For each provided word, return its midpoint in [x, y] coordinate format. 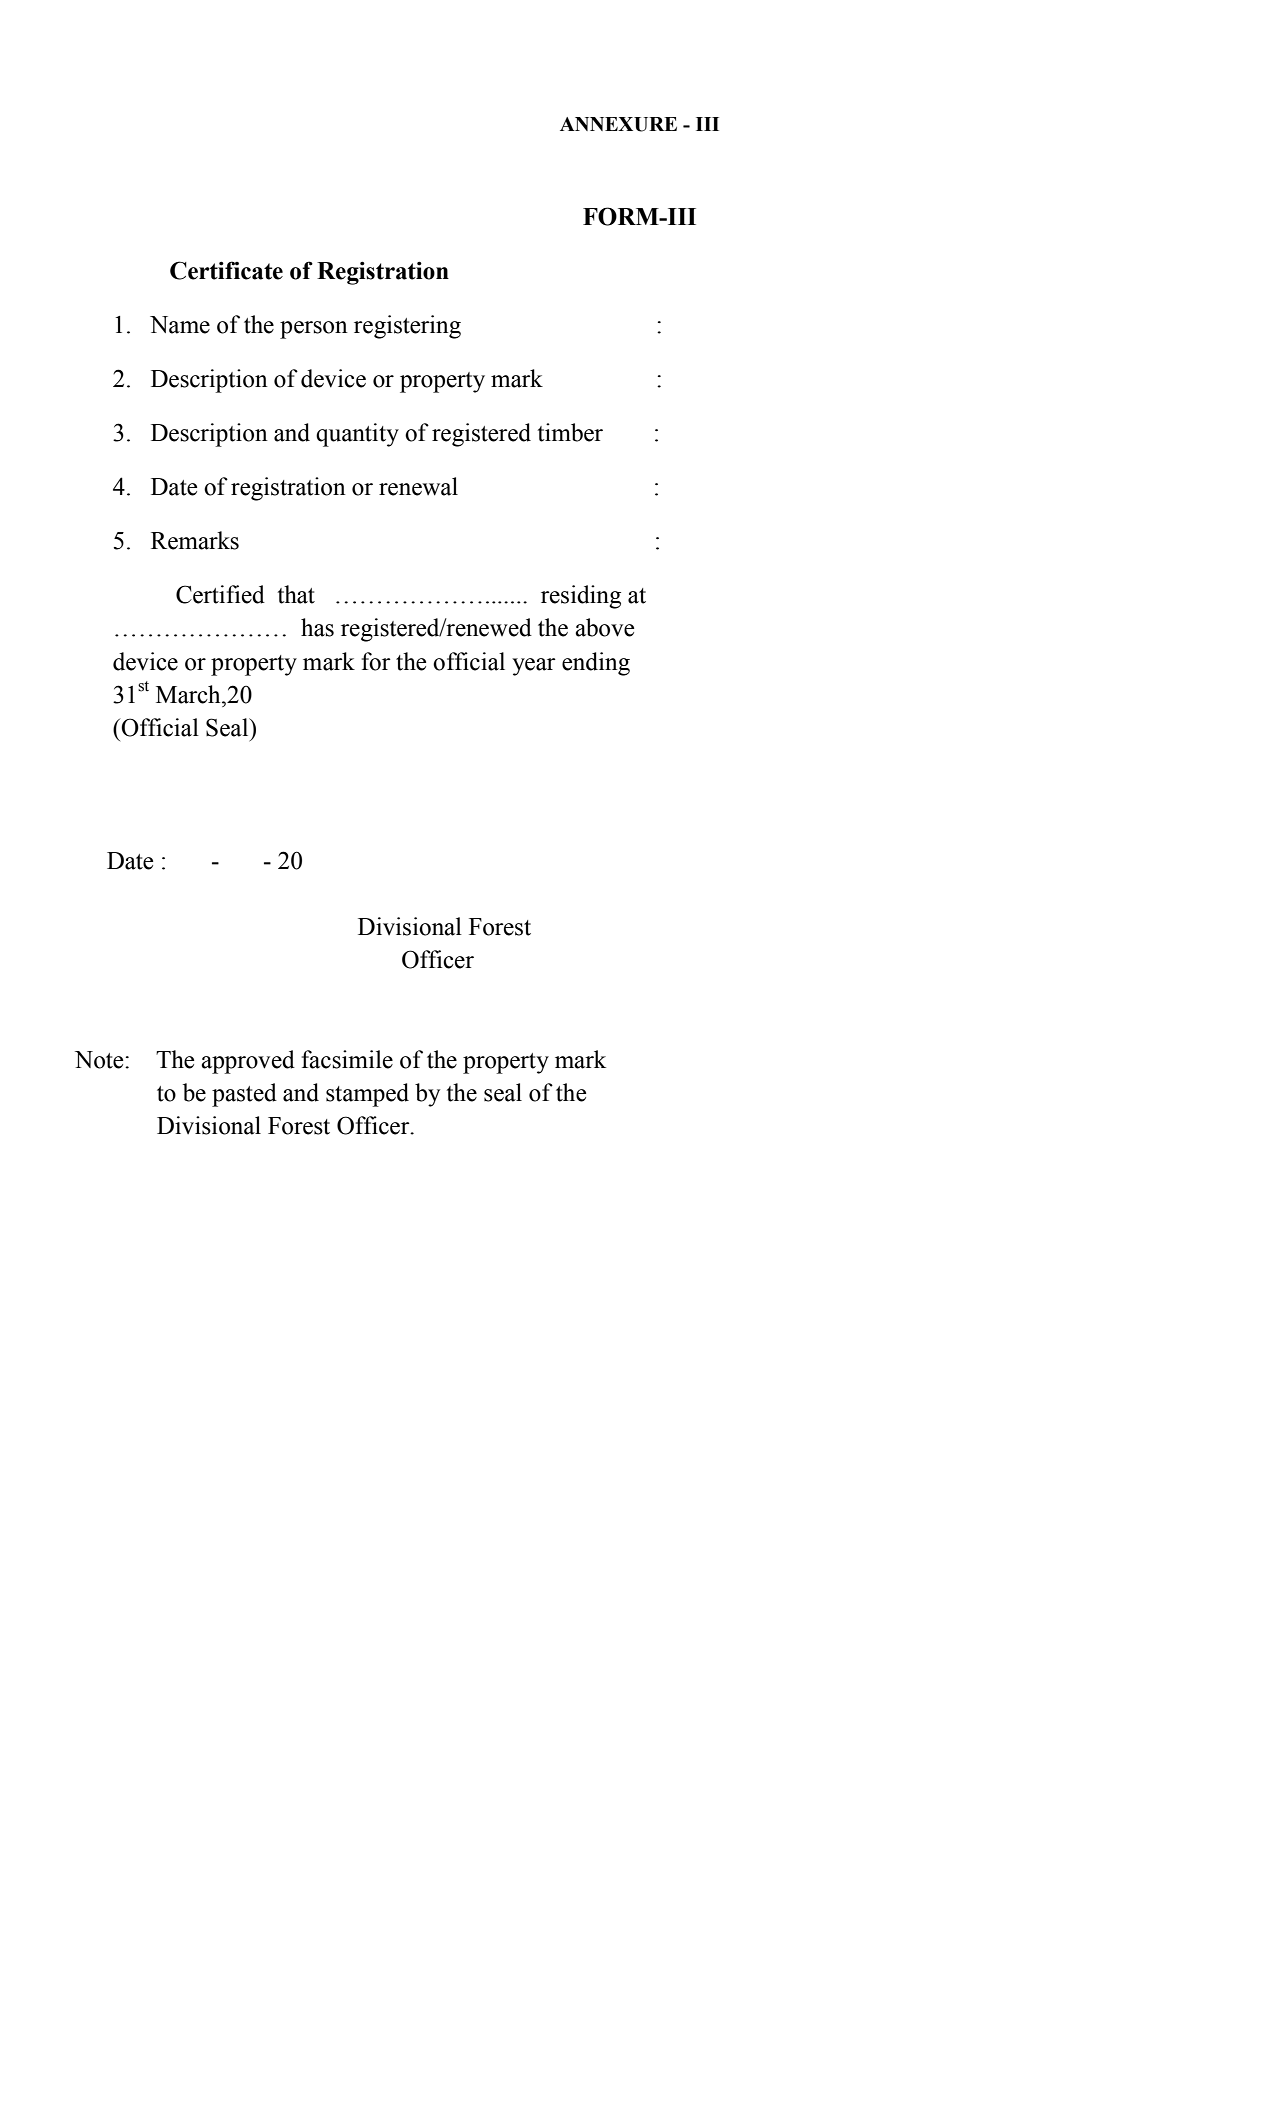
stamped [367, 1095]
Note [100, 1060]
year [534, 667]
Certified [220, 594]
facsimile [347, 1059]
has [317, 627]
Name [180, 325]
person [314, 330]
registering [407, 327]
